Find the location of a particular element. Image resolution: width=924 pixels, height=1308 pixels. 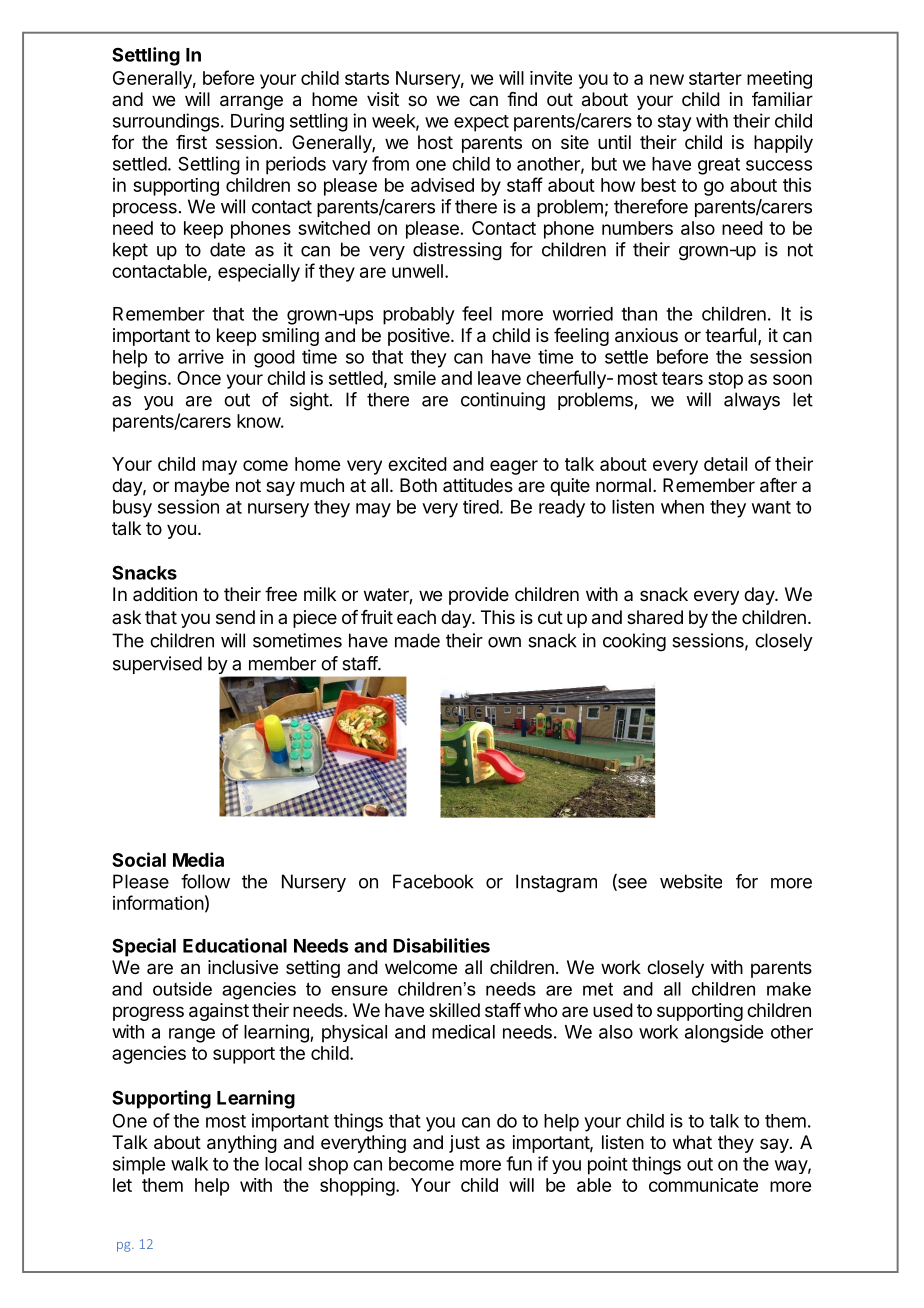

walk is located at coordinates (189, 1164).
